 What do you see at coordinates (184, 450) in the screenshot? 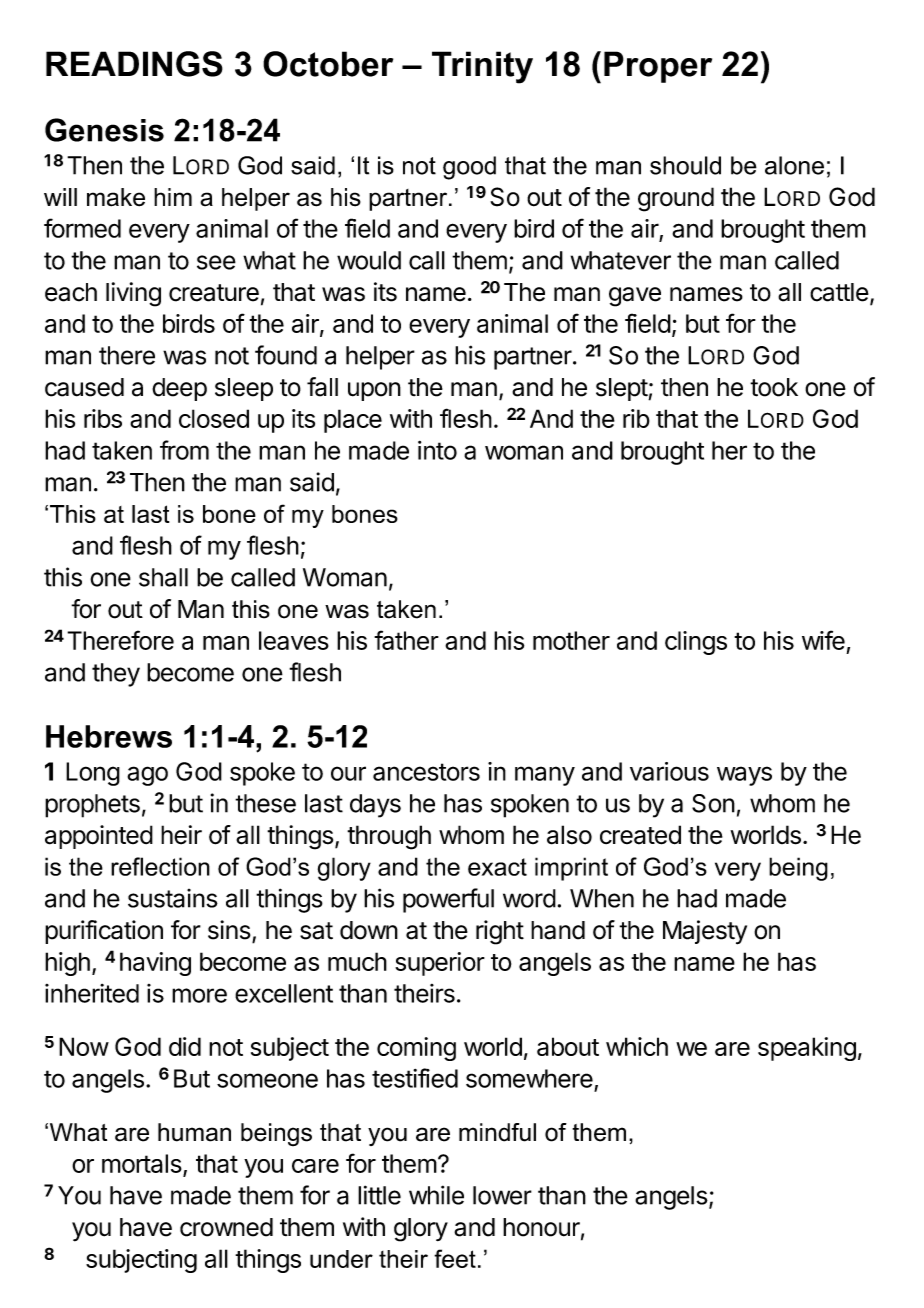
I see `from` at bounding box center [184, 450].
